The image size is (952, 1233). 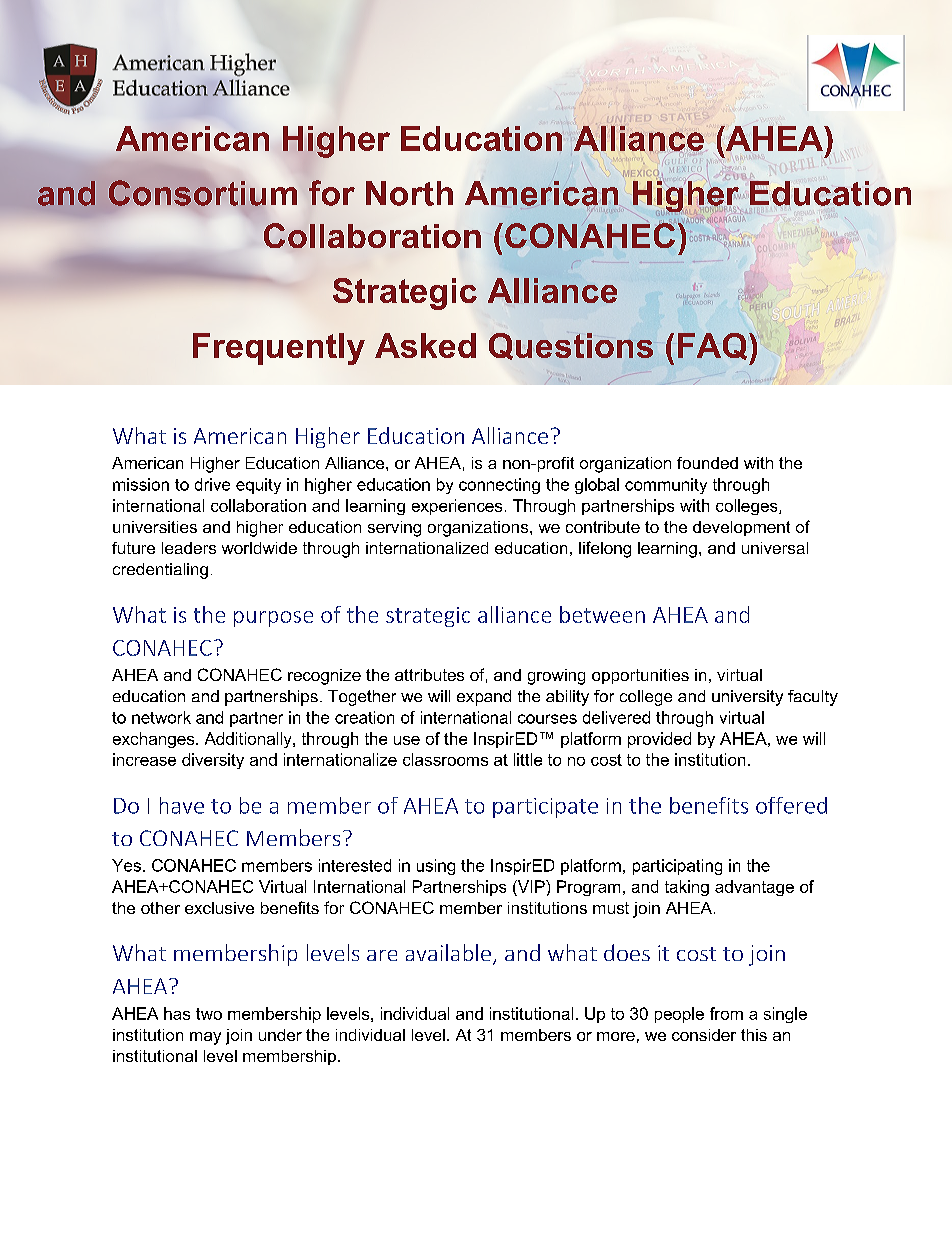 I want to click on has, so click(x=177, y=1013).
